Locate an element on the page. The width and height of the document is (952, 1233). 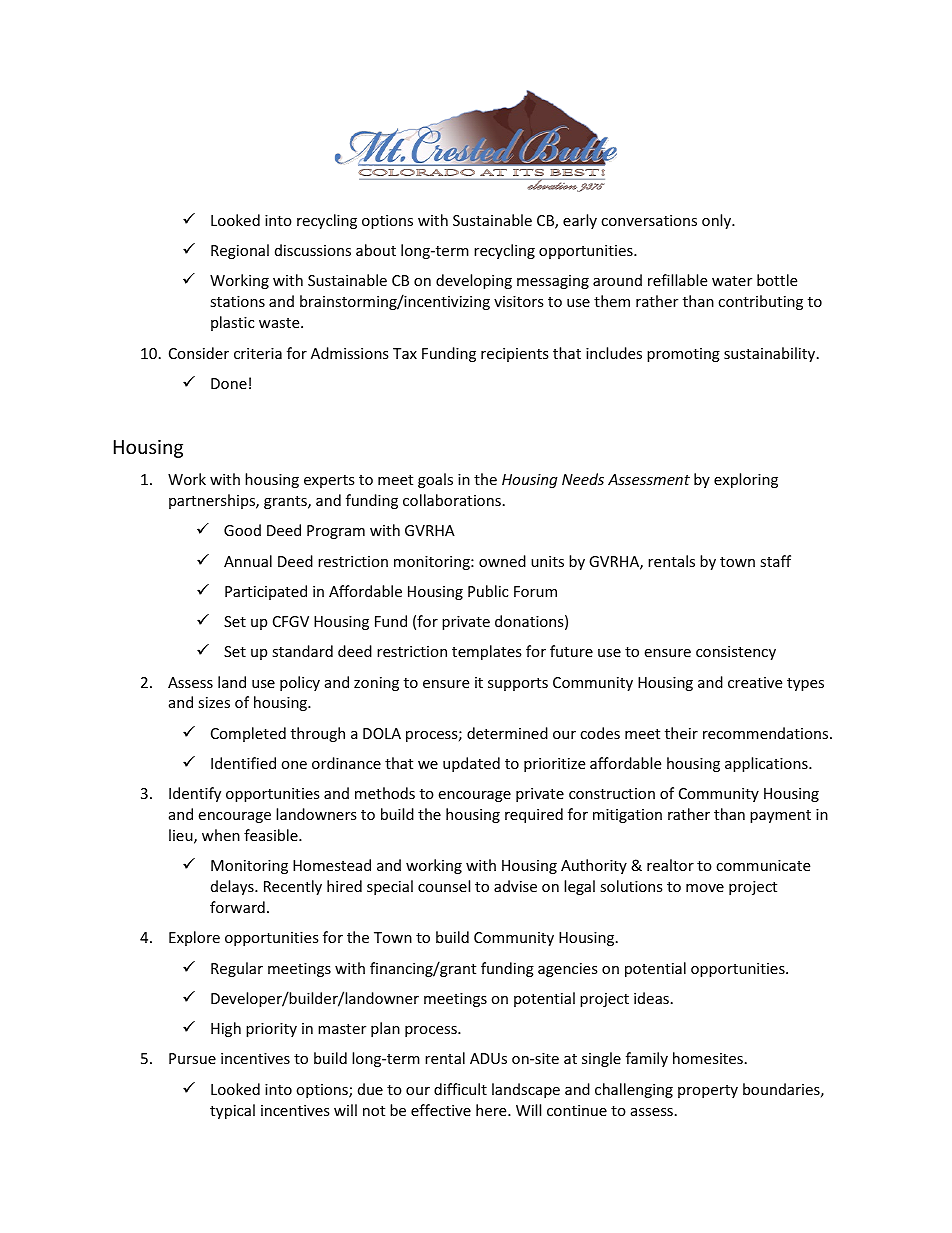
staff is located at coordinates (775, 561).
